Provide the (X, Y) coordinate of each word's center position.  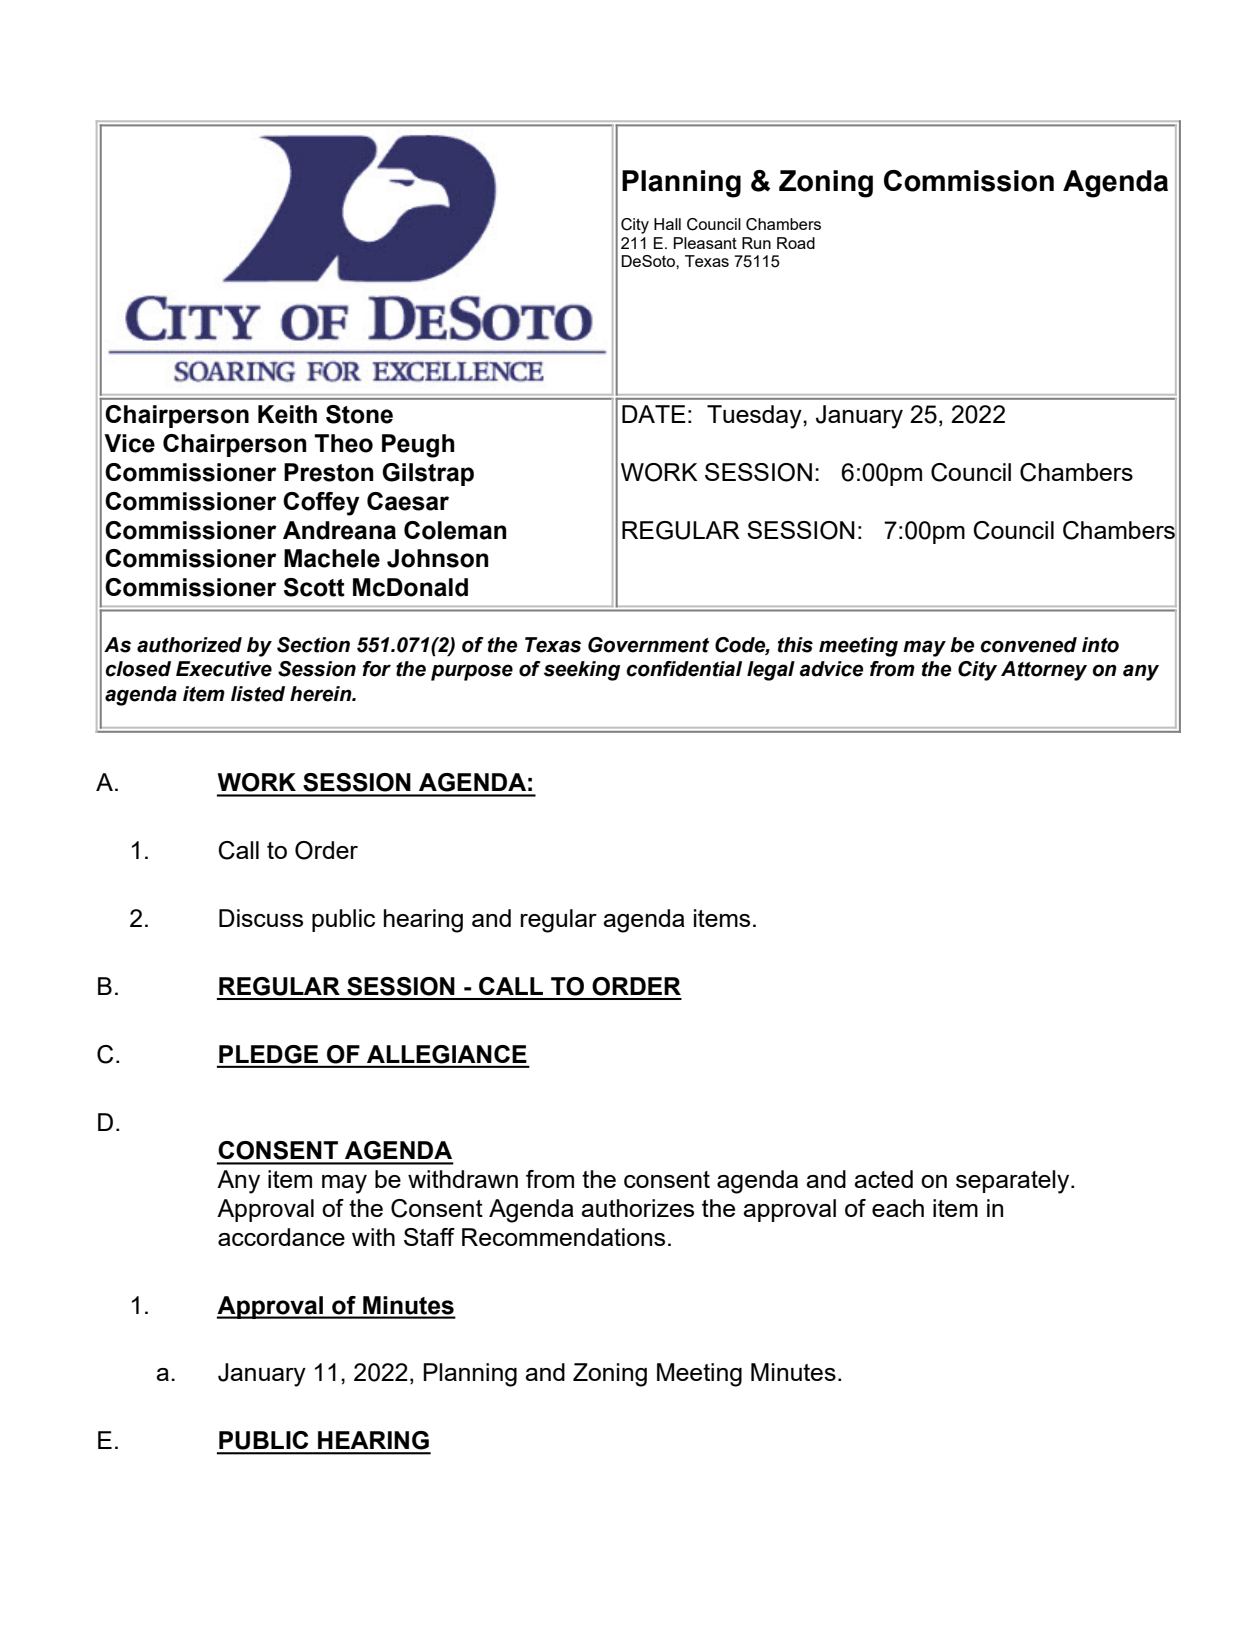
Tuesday (755, 417)
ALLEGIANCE (447, 1054)
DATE (654, 414)
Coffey (321, 504)
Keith (287, 414)
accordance (281, 1237)
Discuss (261, 918)
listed (258, 694)
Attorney (1044, 671)
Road (796, 243)
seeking (582, 671)
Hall (667, 224)
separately (1014, 1182)
